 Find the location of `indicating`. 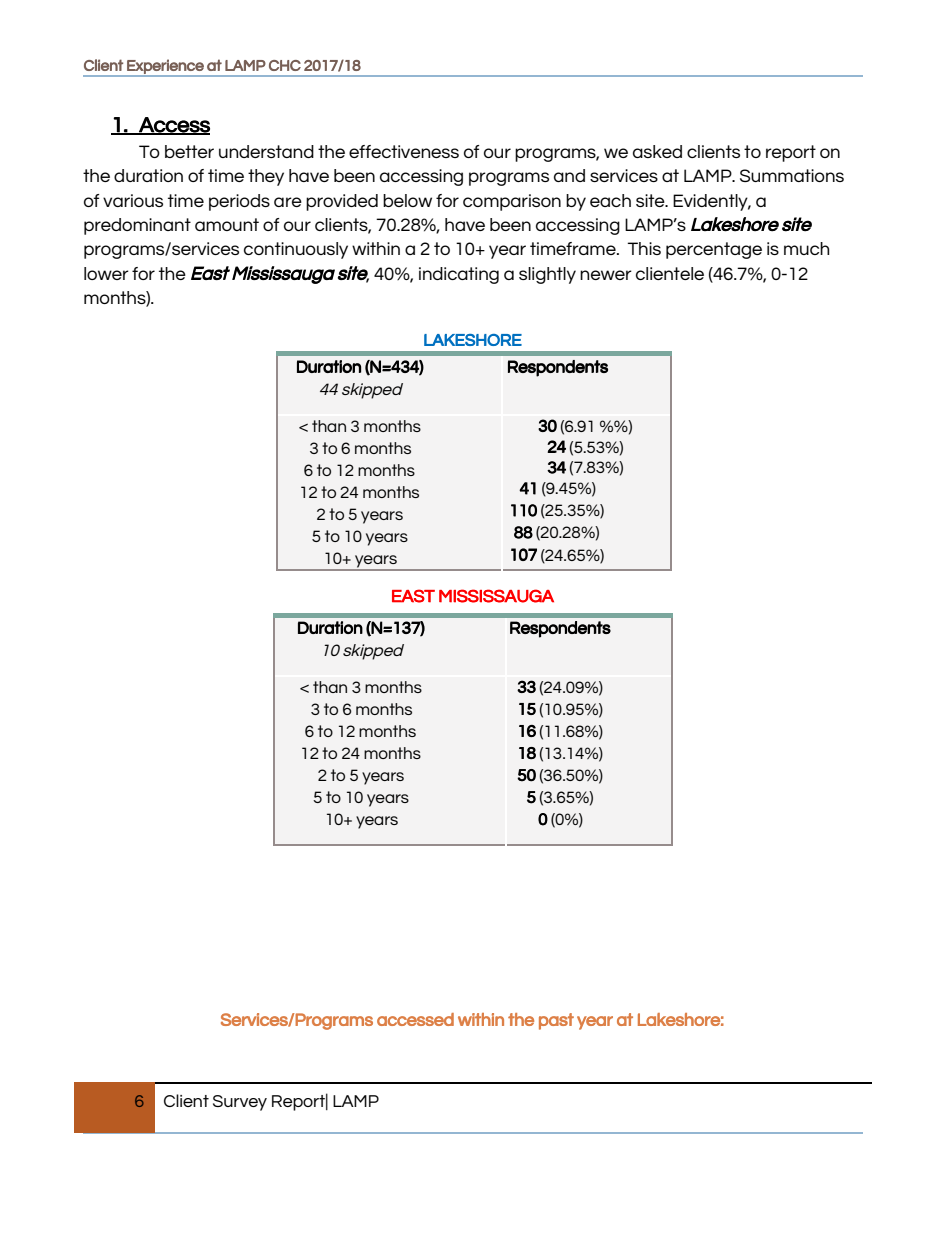

indicating is located at coordinates (459, 275).
